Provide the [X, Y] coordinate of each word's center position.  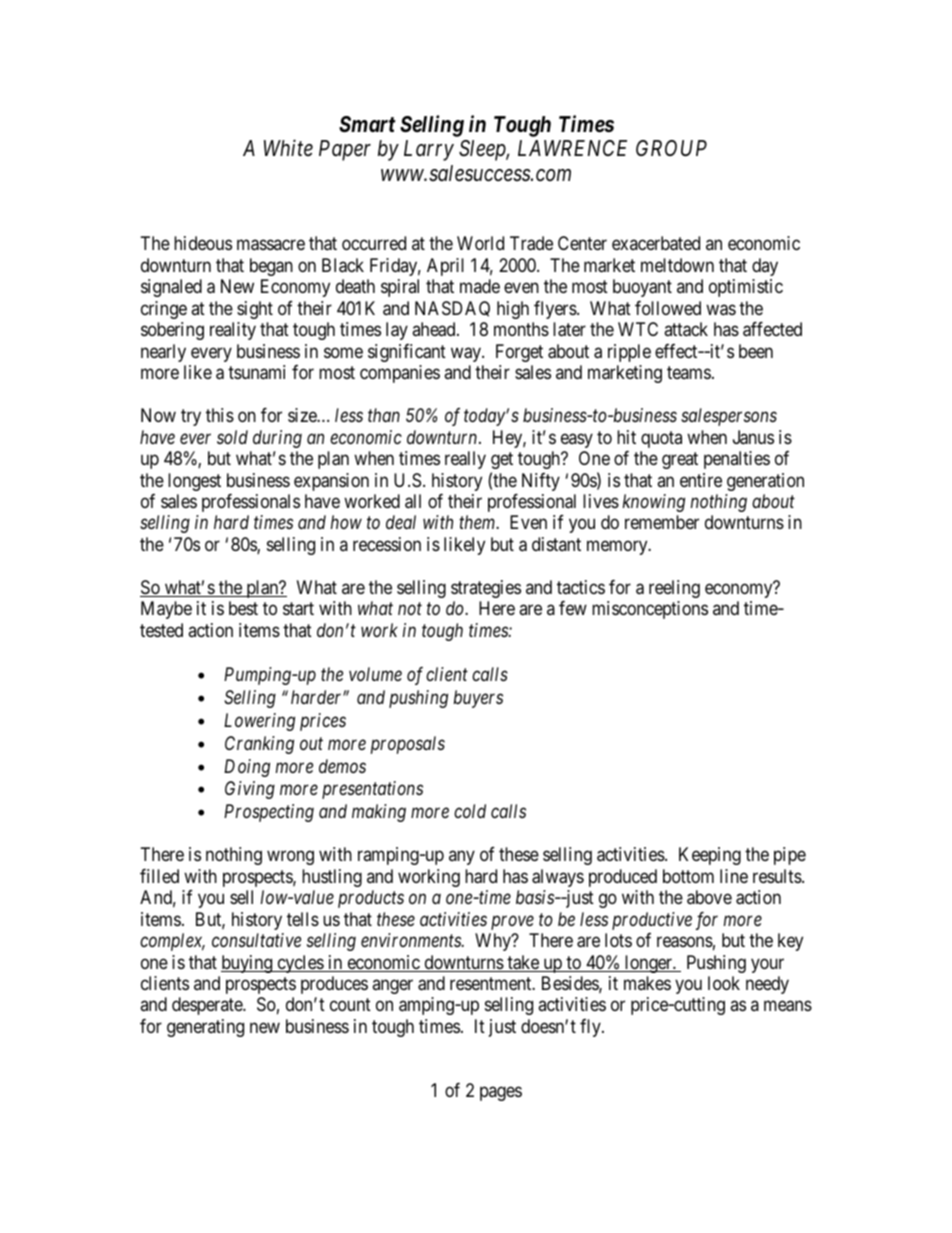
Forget [519, 353]
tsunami [256, 372]
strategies [486, 589]
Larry [429, 150]
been [756, 351]
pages [501, 1094]
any [462, 858]
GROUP [671, 148]
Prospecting [269, 813]
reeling [674, 589]
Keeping [710, 856]
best [243, 608]
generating [205, 1028]
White [288, 148]
